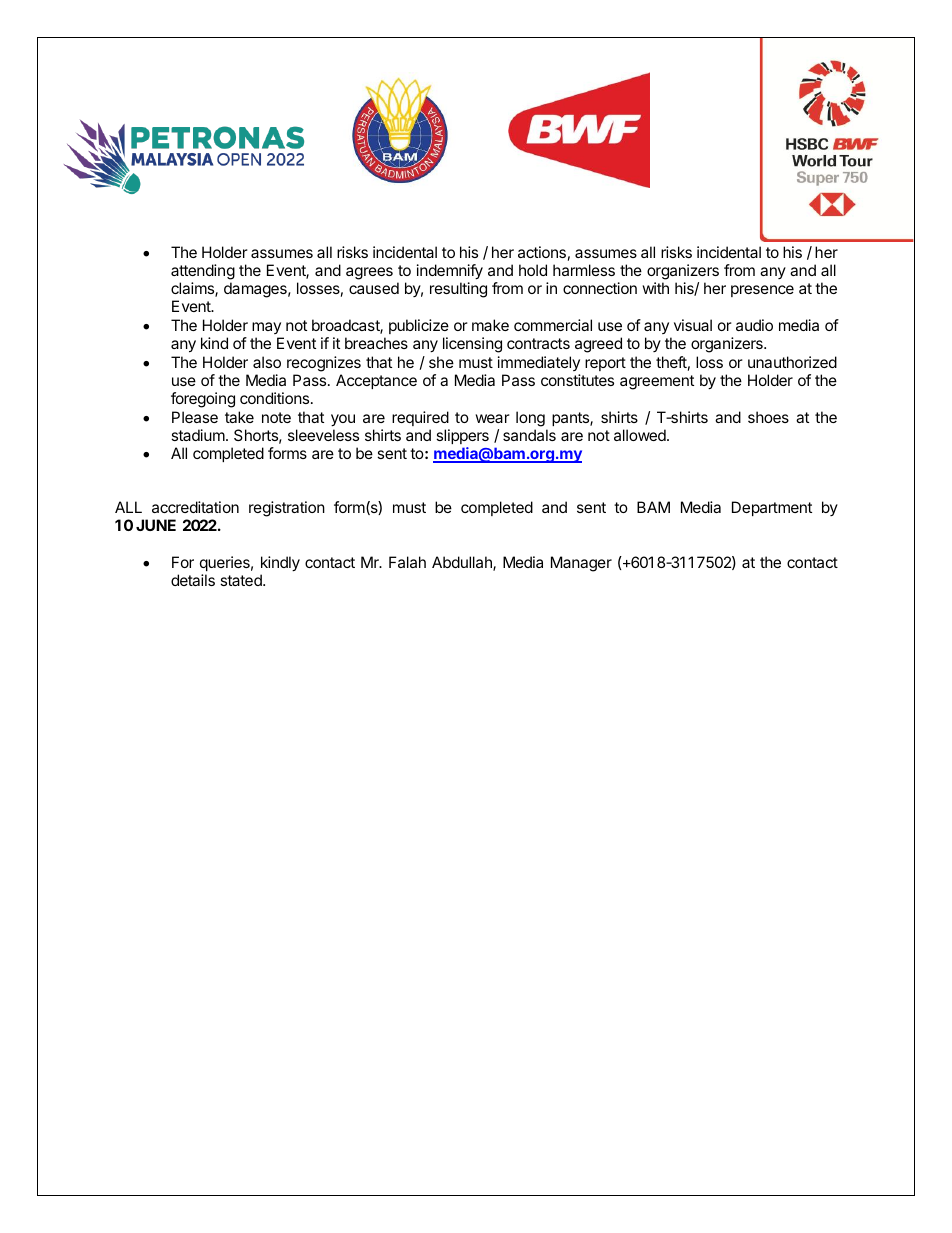 This page has width=952, height=1233. Describe the element at coordinates (492, 418) in the page. I see `wear` at that location.
